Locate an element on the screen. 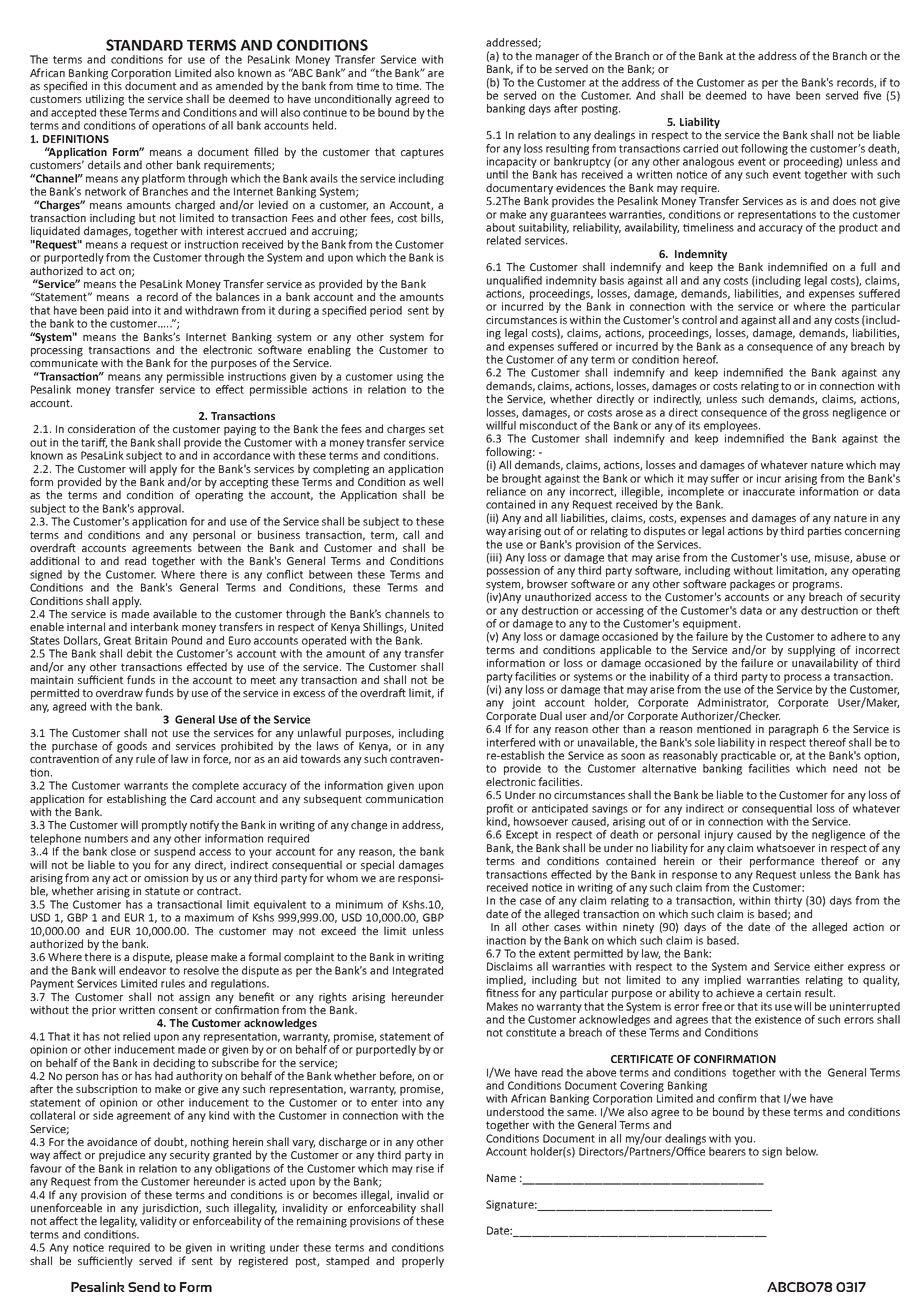  Send is located at coordinates (144, 1287).
